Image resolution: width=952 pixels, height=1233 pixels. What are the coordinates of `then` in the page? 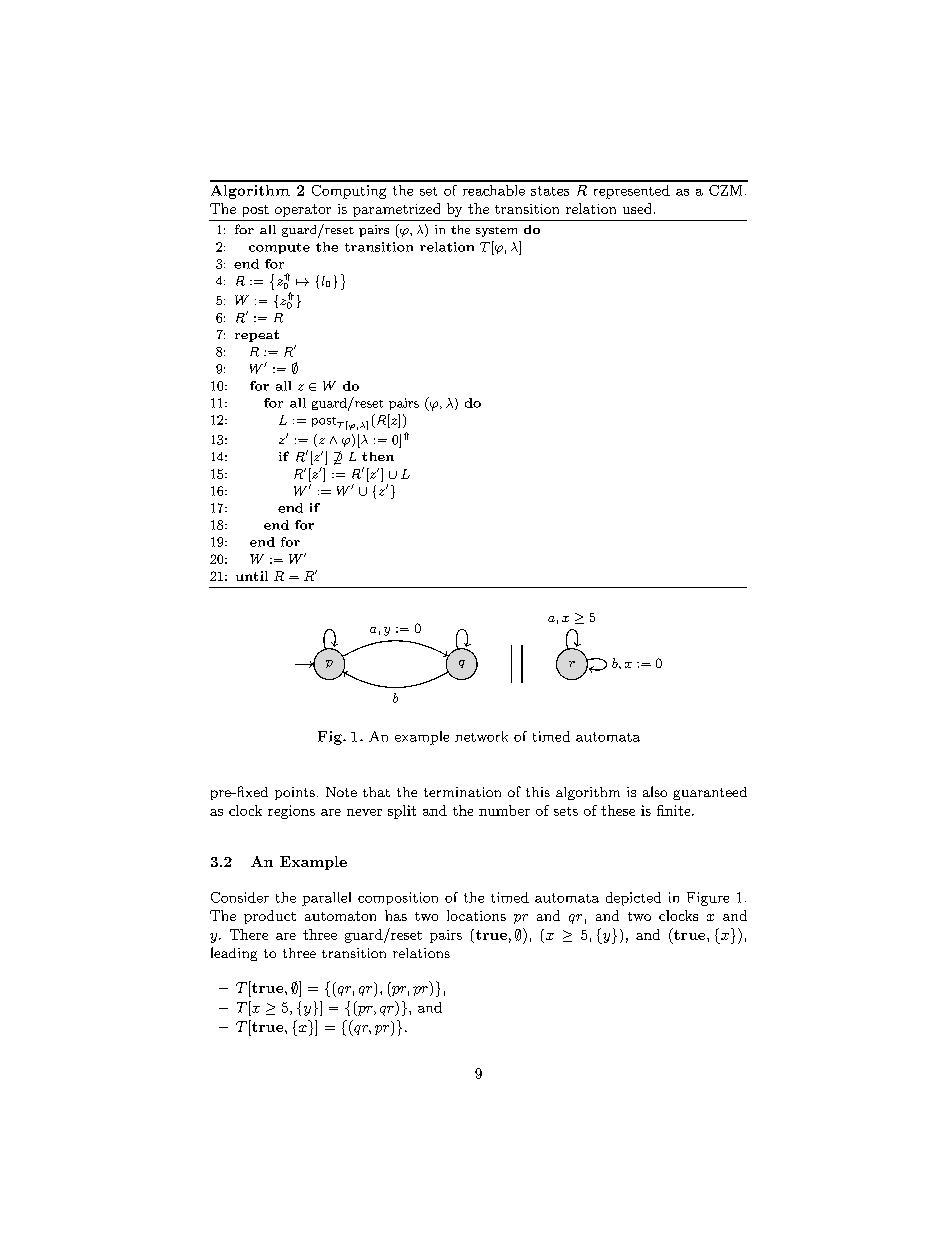 It's located at (378, 456).
